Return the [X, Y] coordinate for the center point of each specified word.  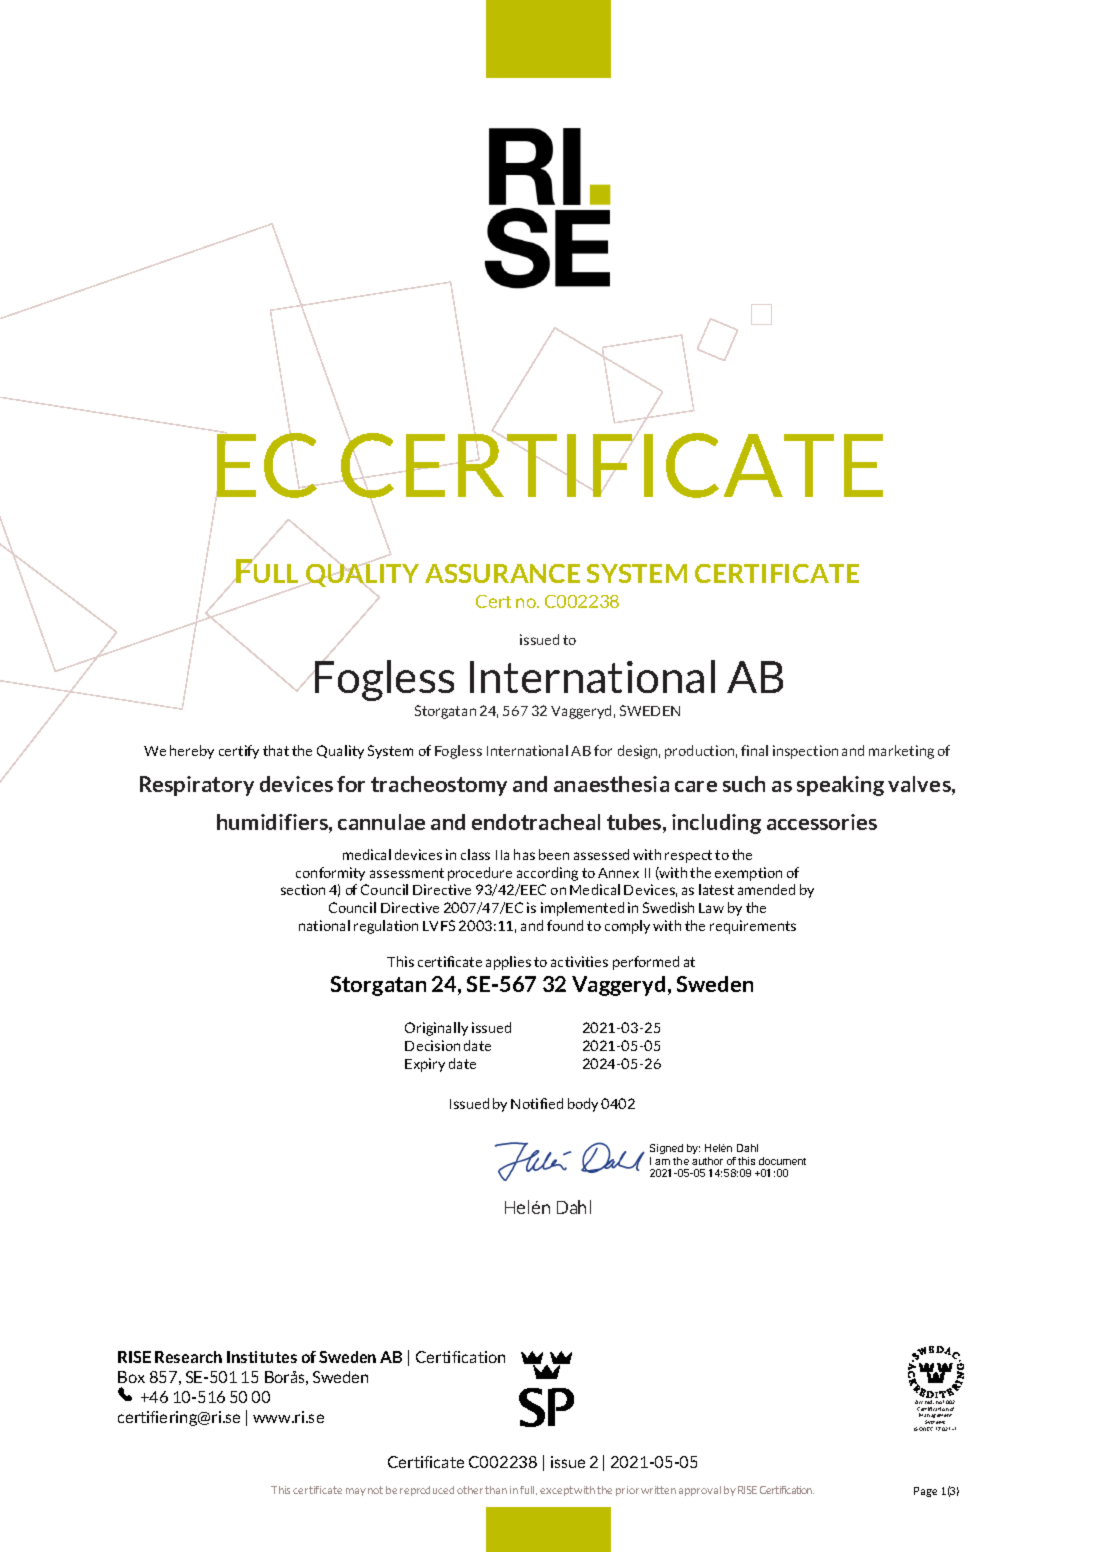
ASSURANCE [502, 573]
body [583, 1105]
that [276, 750]
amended [766, 889]
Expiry [425, 1065]
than [496, 1490]
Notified [537, 1103]
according [547, 874]
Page [925, 1492]
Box [131, 1377]
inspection [805, 752]
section [303, 889]
